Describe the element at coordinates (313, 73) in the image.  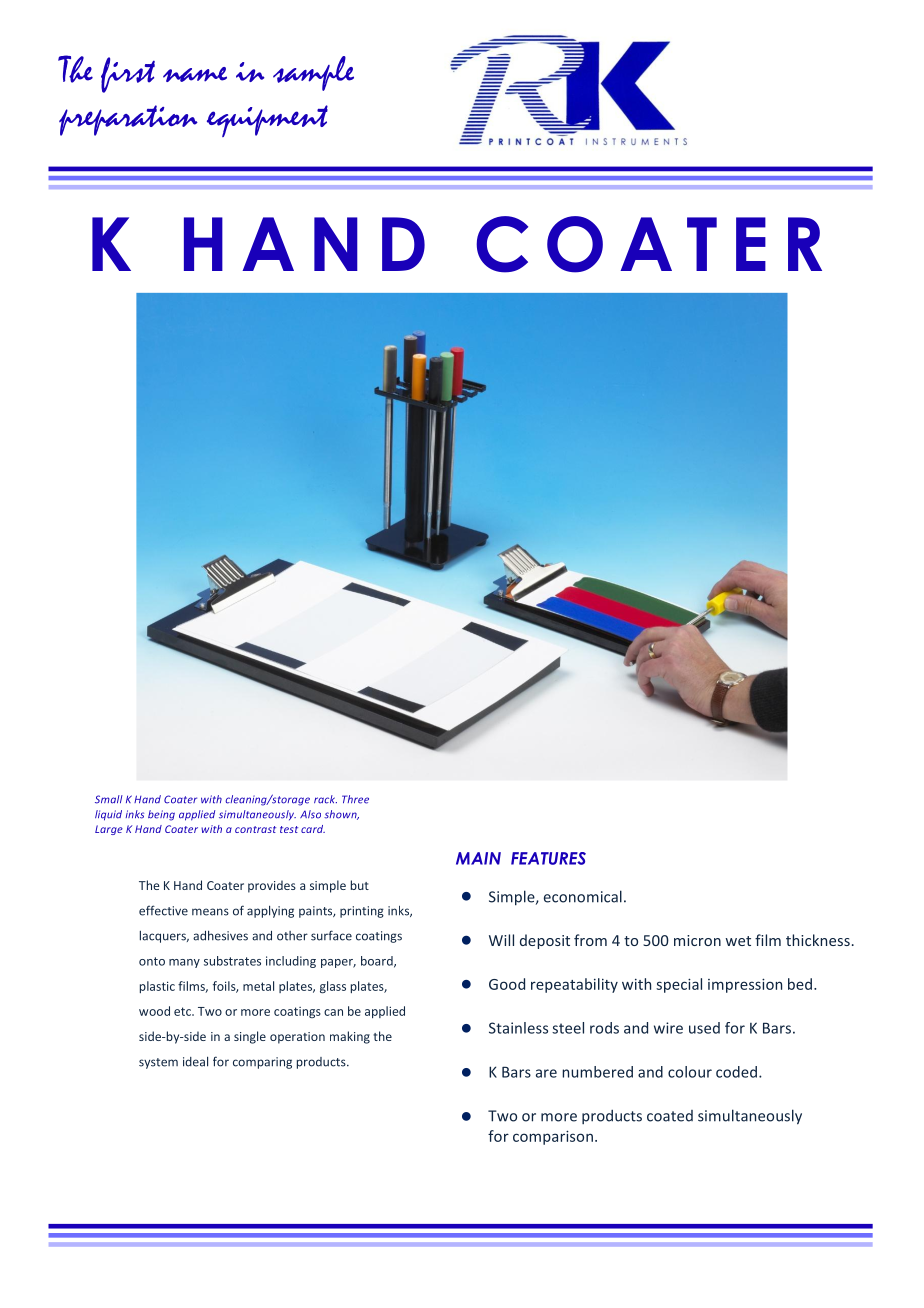
I see `sample` at that location.
